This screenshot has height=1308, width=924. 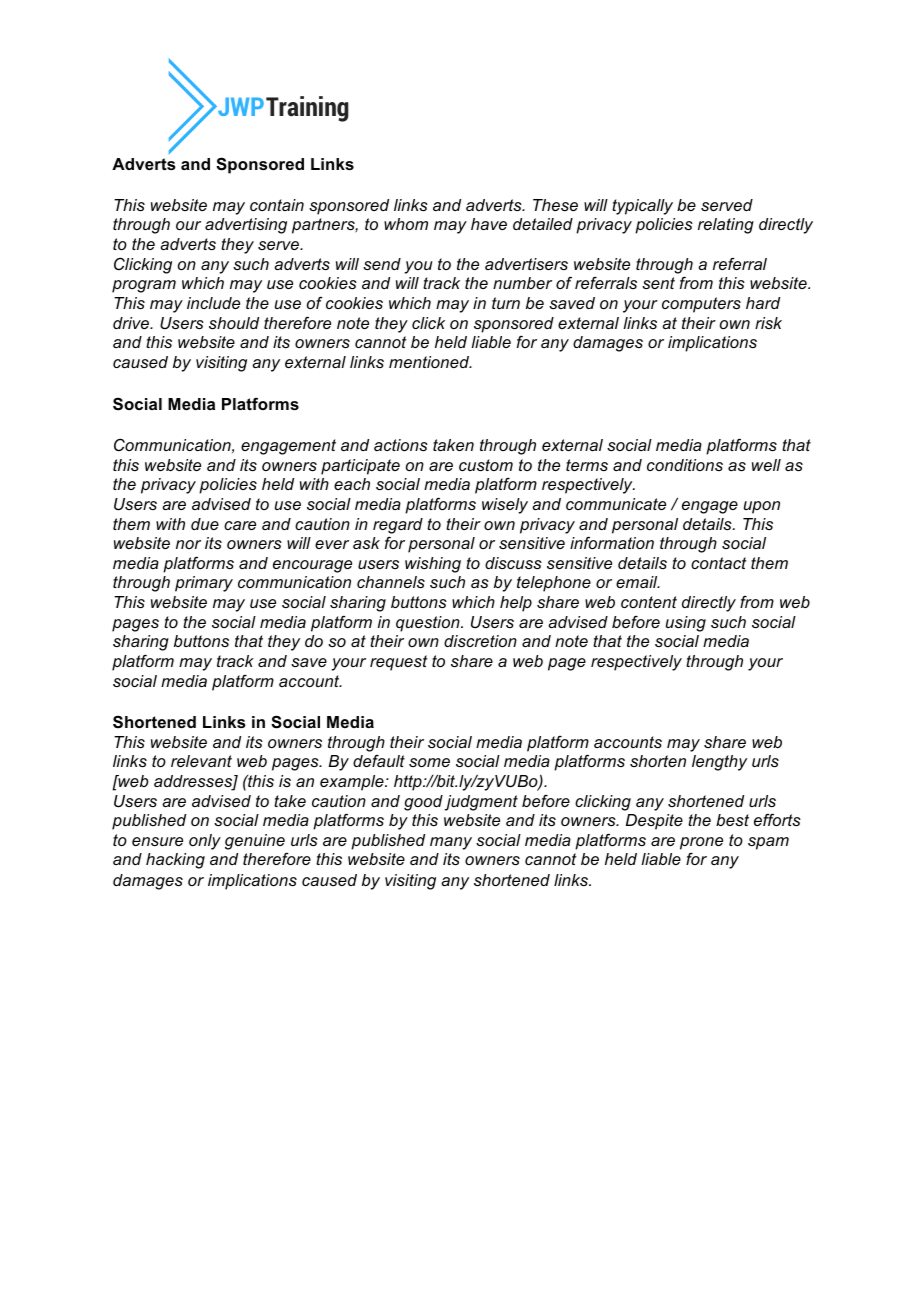 What do you see at coordinates (480, 641) in the screenshot?
I see `discretion` at bounding box center [480, 641].
